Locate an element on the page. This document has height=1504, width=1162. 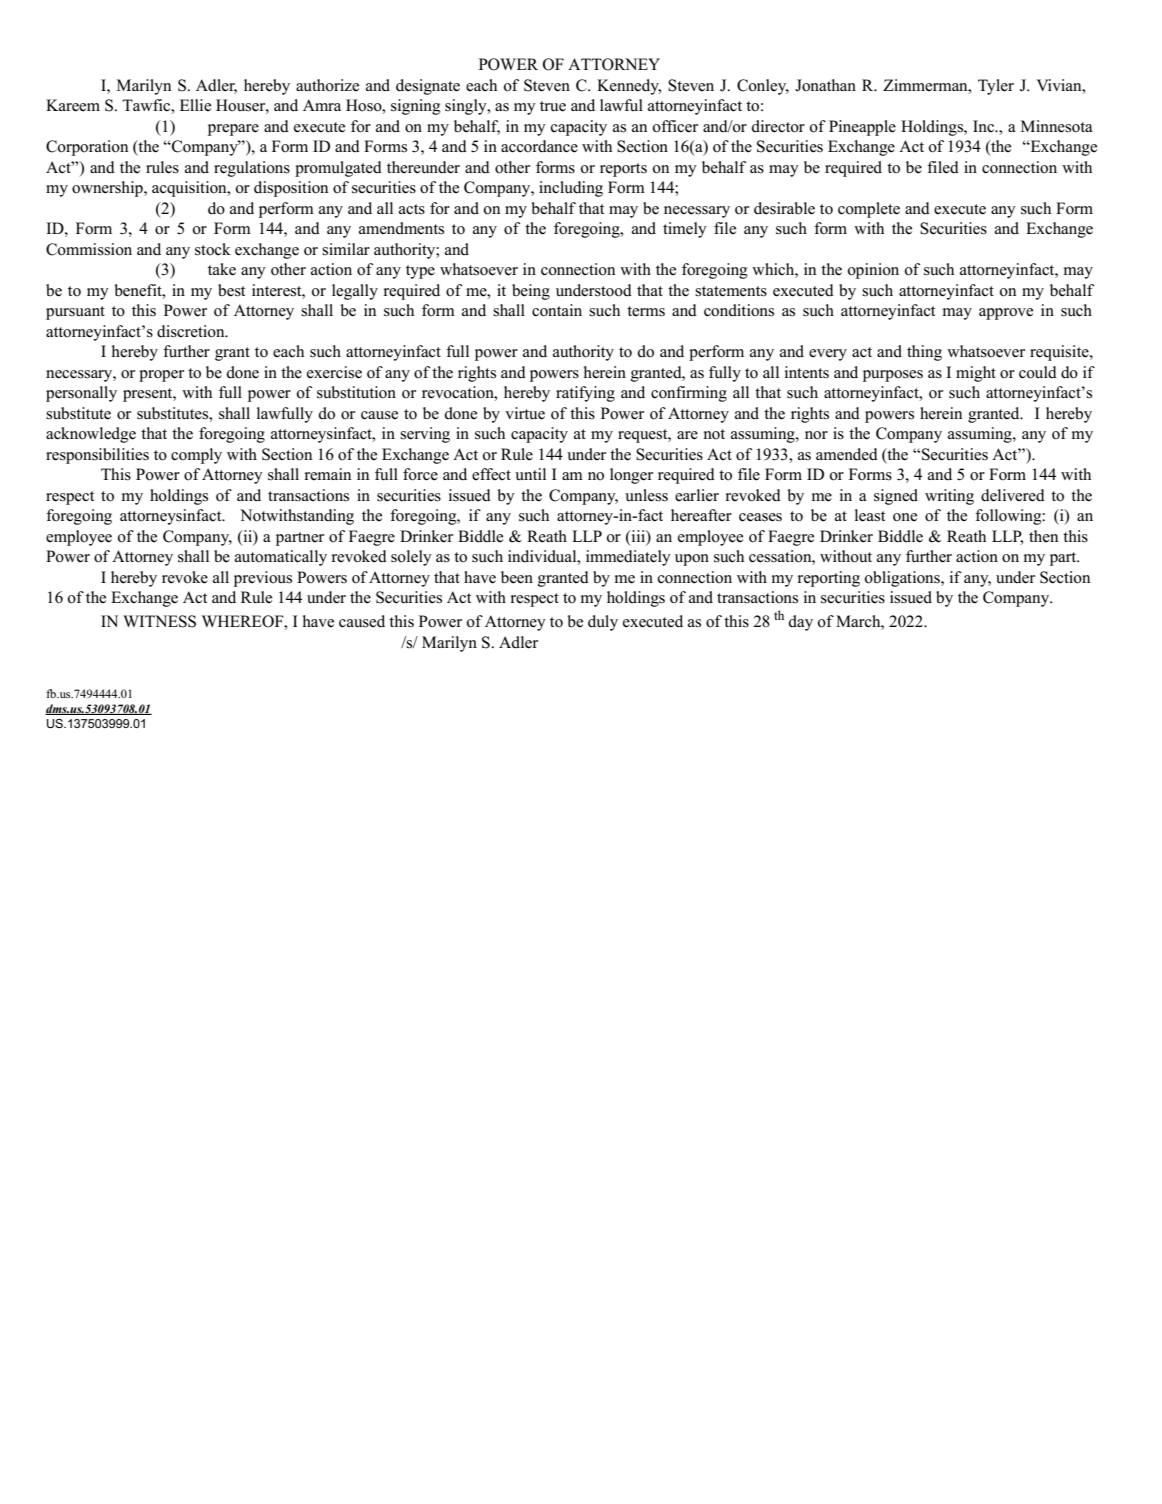
Tyler is located at coordinates (996, 87).
